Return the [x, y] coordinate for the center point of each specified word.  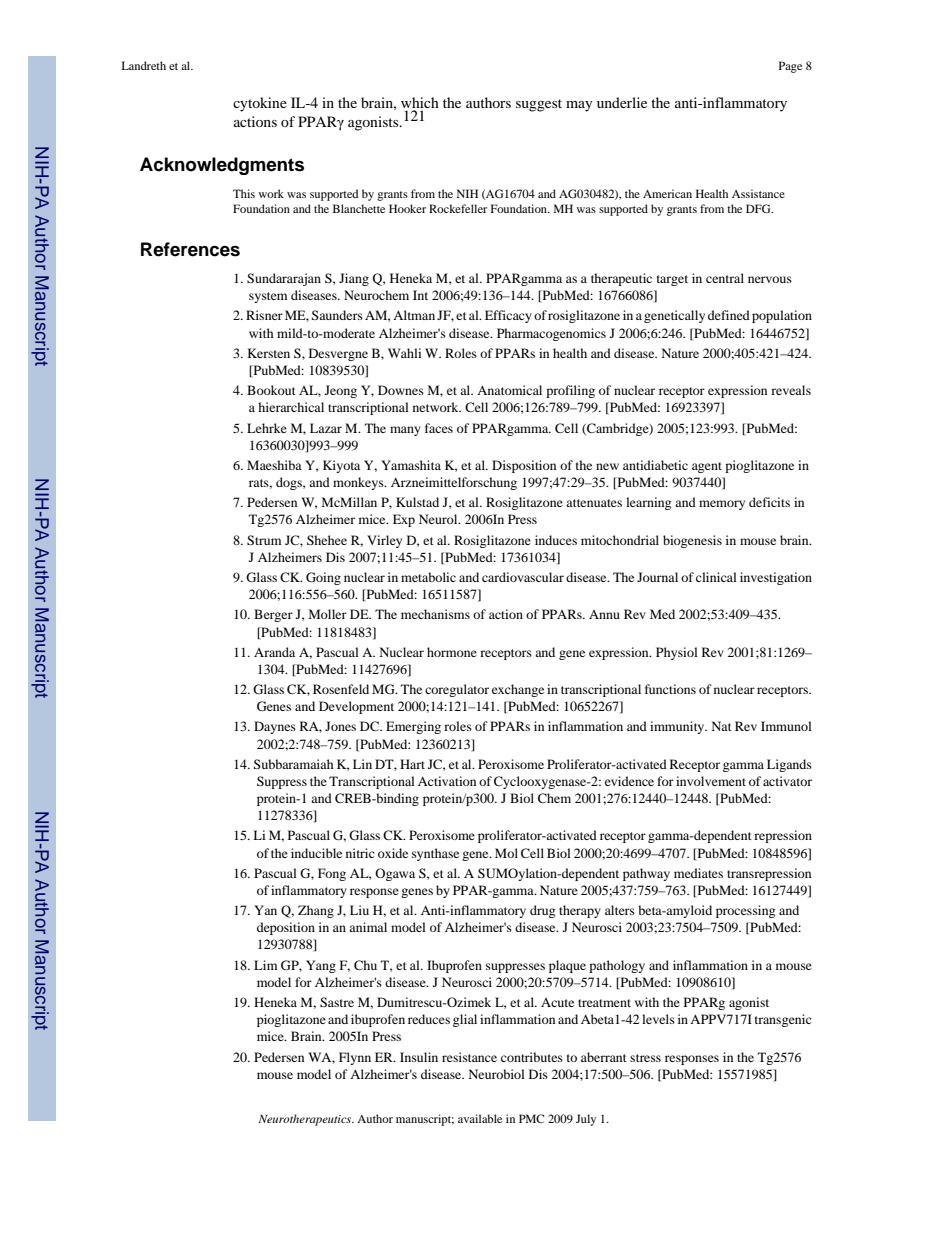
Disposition [524, 466]
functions [670, 689]
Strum [264, 540]
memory [722, 505]
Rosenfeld [341, 689]
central [725, 278]
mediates [698, 873]
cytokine [260, 104]
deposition [286, 928]
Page [790, 67]
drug [542, 911]
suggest [539, 105]
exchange [518, 690]
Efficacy [508, 316]
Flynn [355, 1058]
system [268, 297]
